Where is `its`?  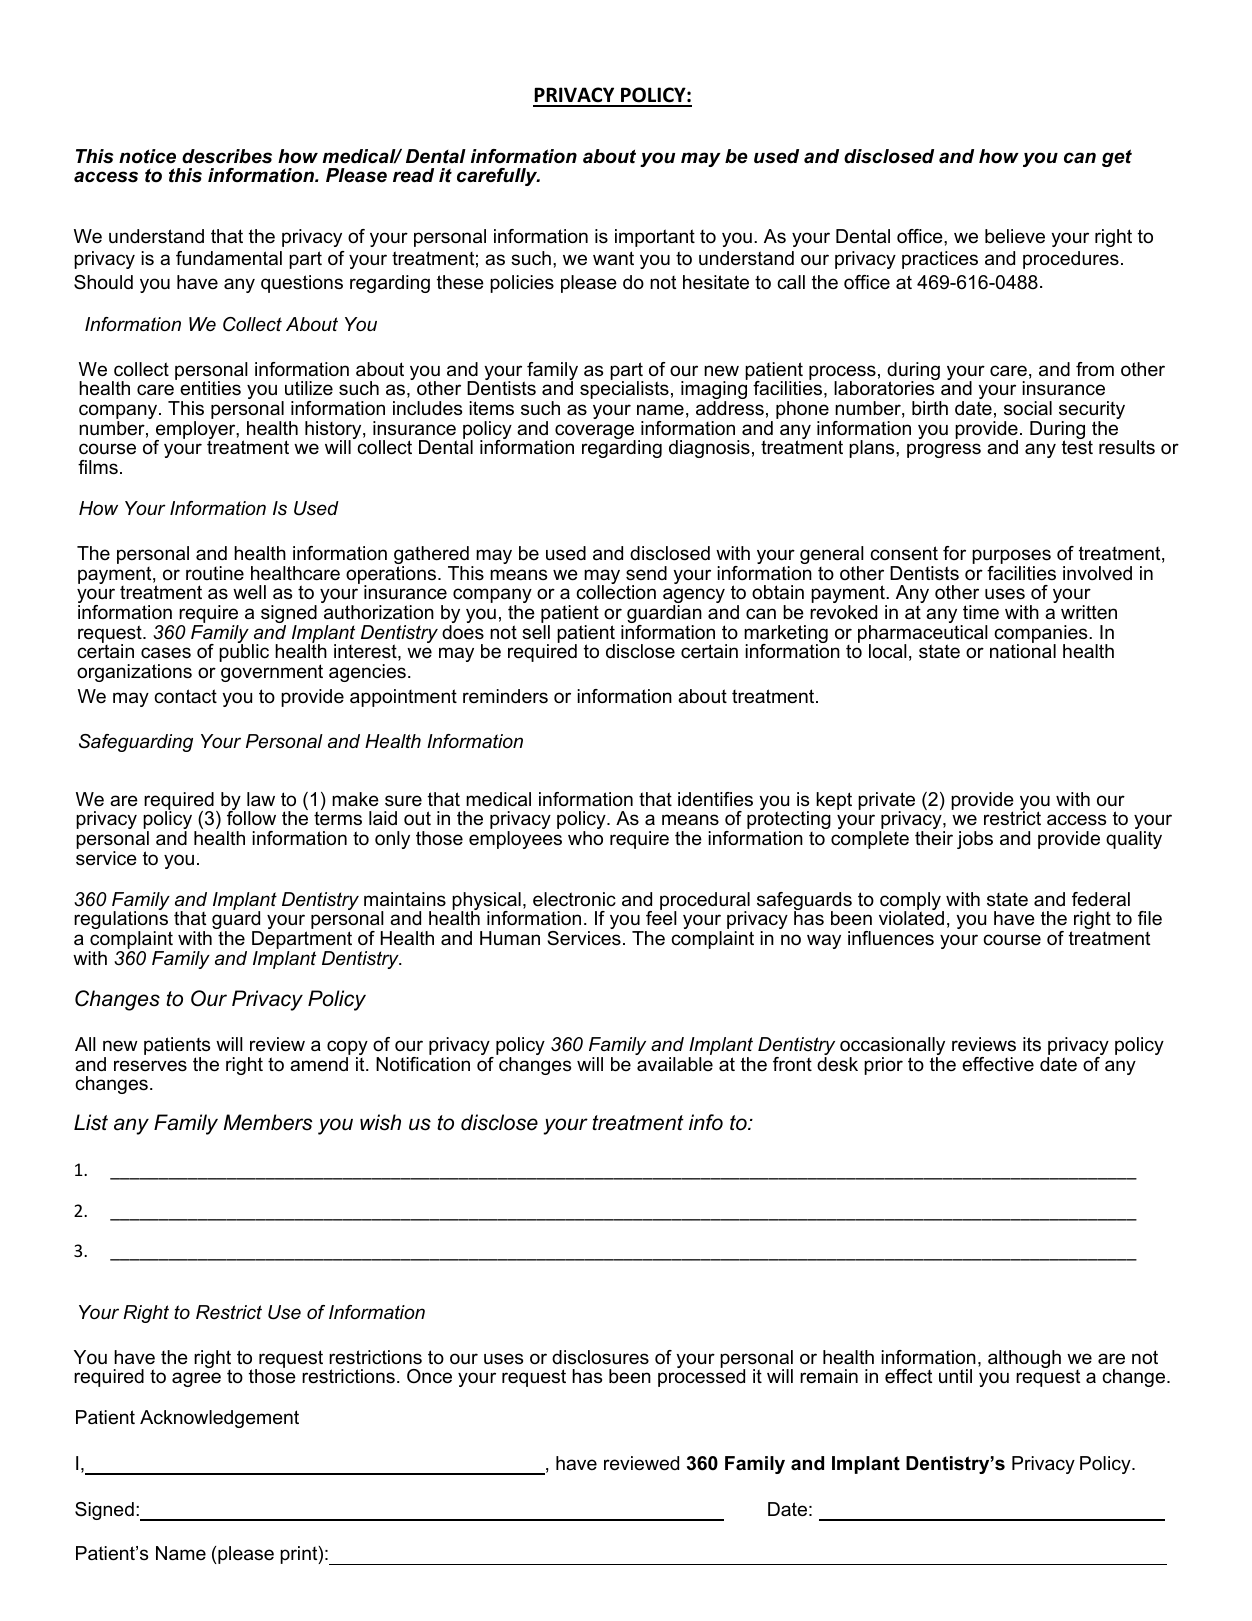 its is located at coordinates (1032, 1044).
